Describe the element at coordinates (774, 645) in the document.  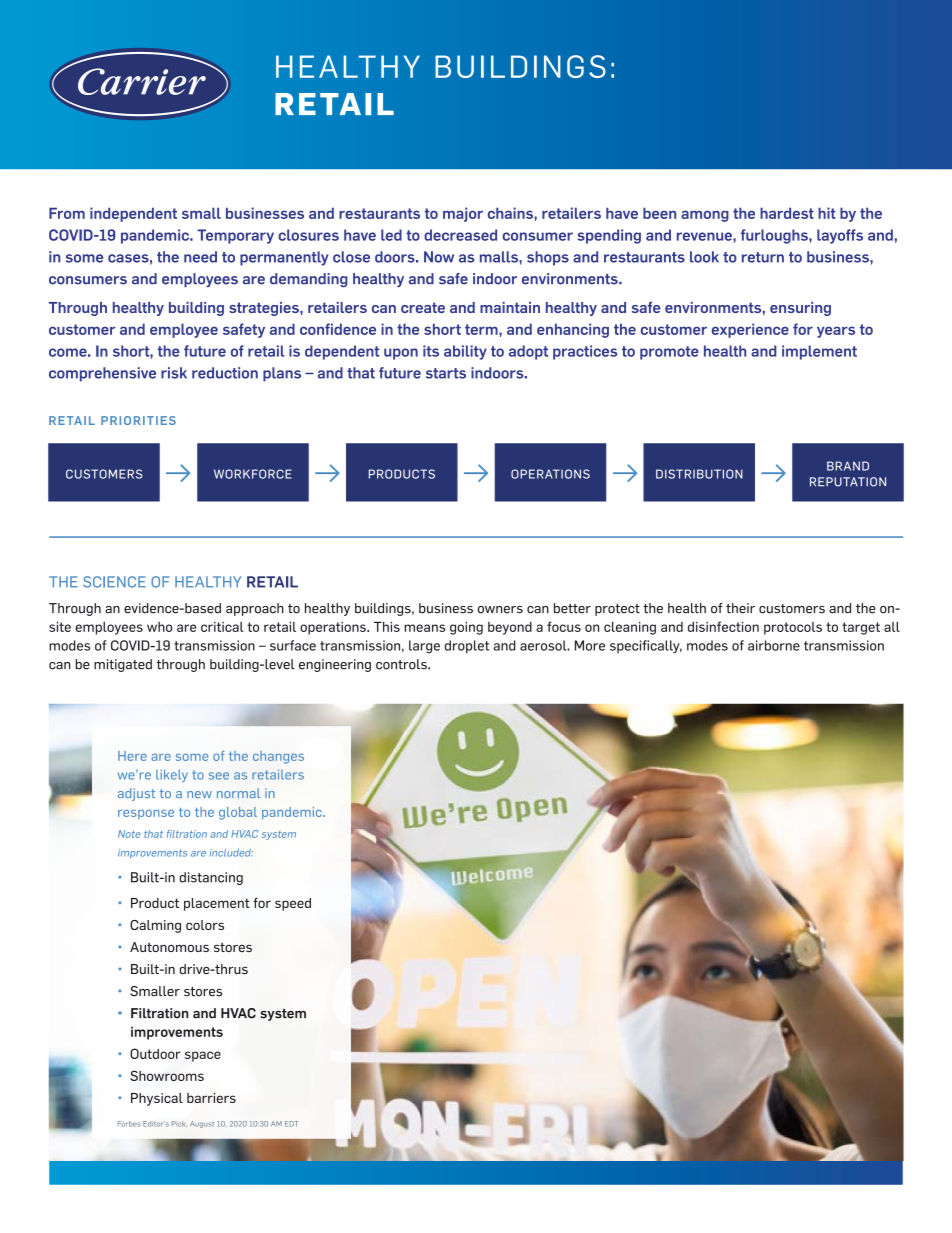
I see `airborne` at that location.
